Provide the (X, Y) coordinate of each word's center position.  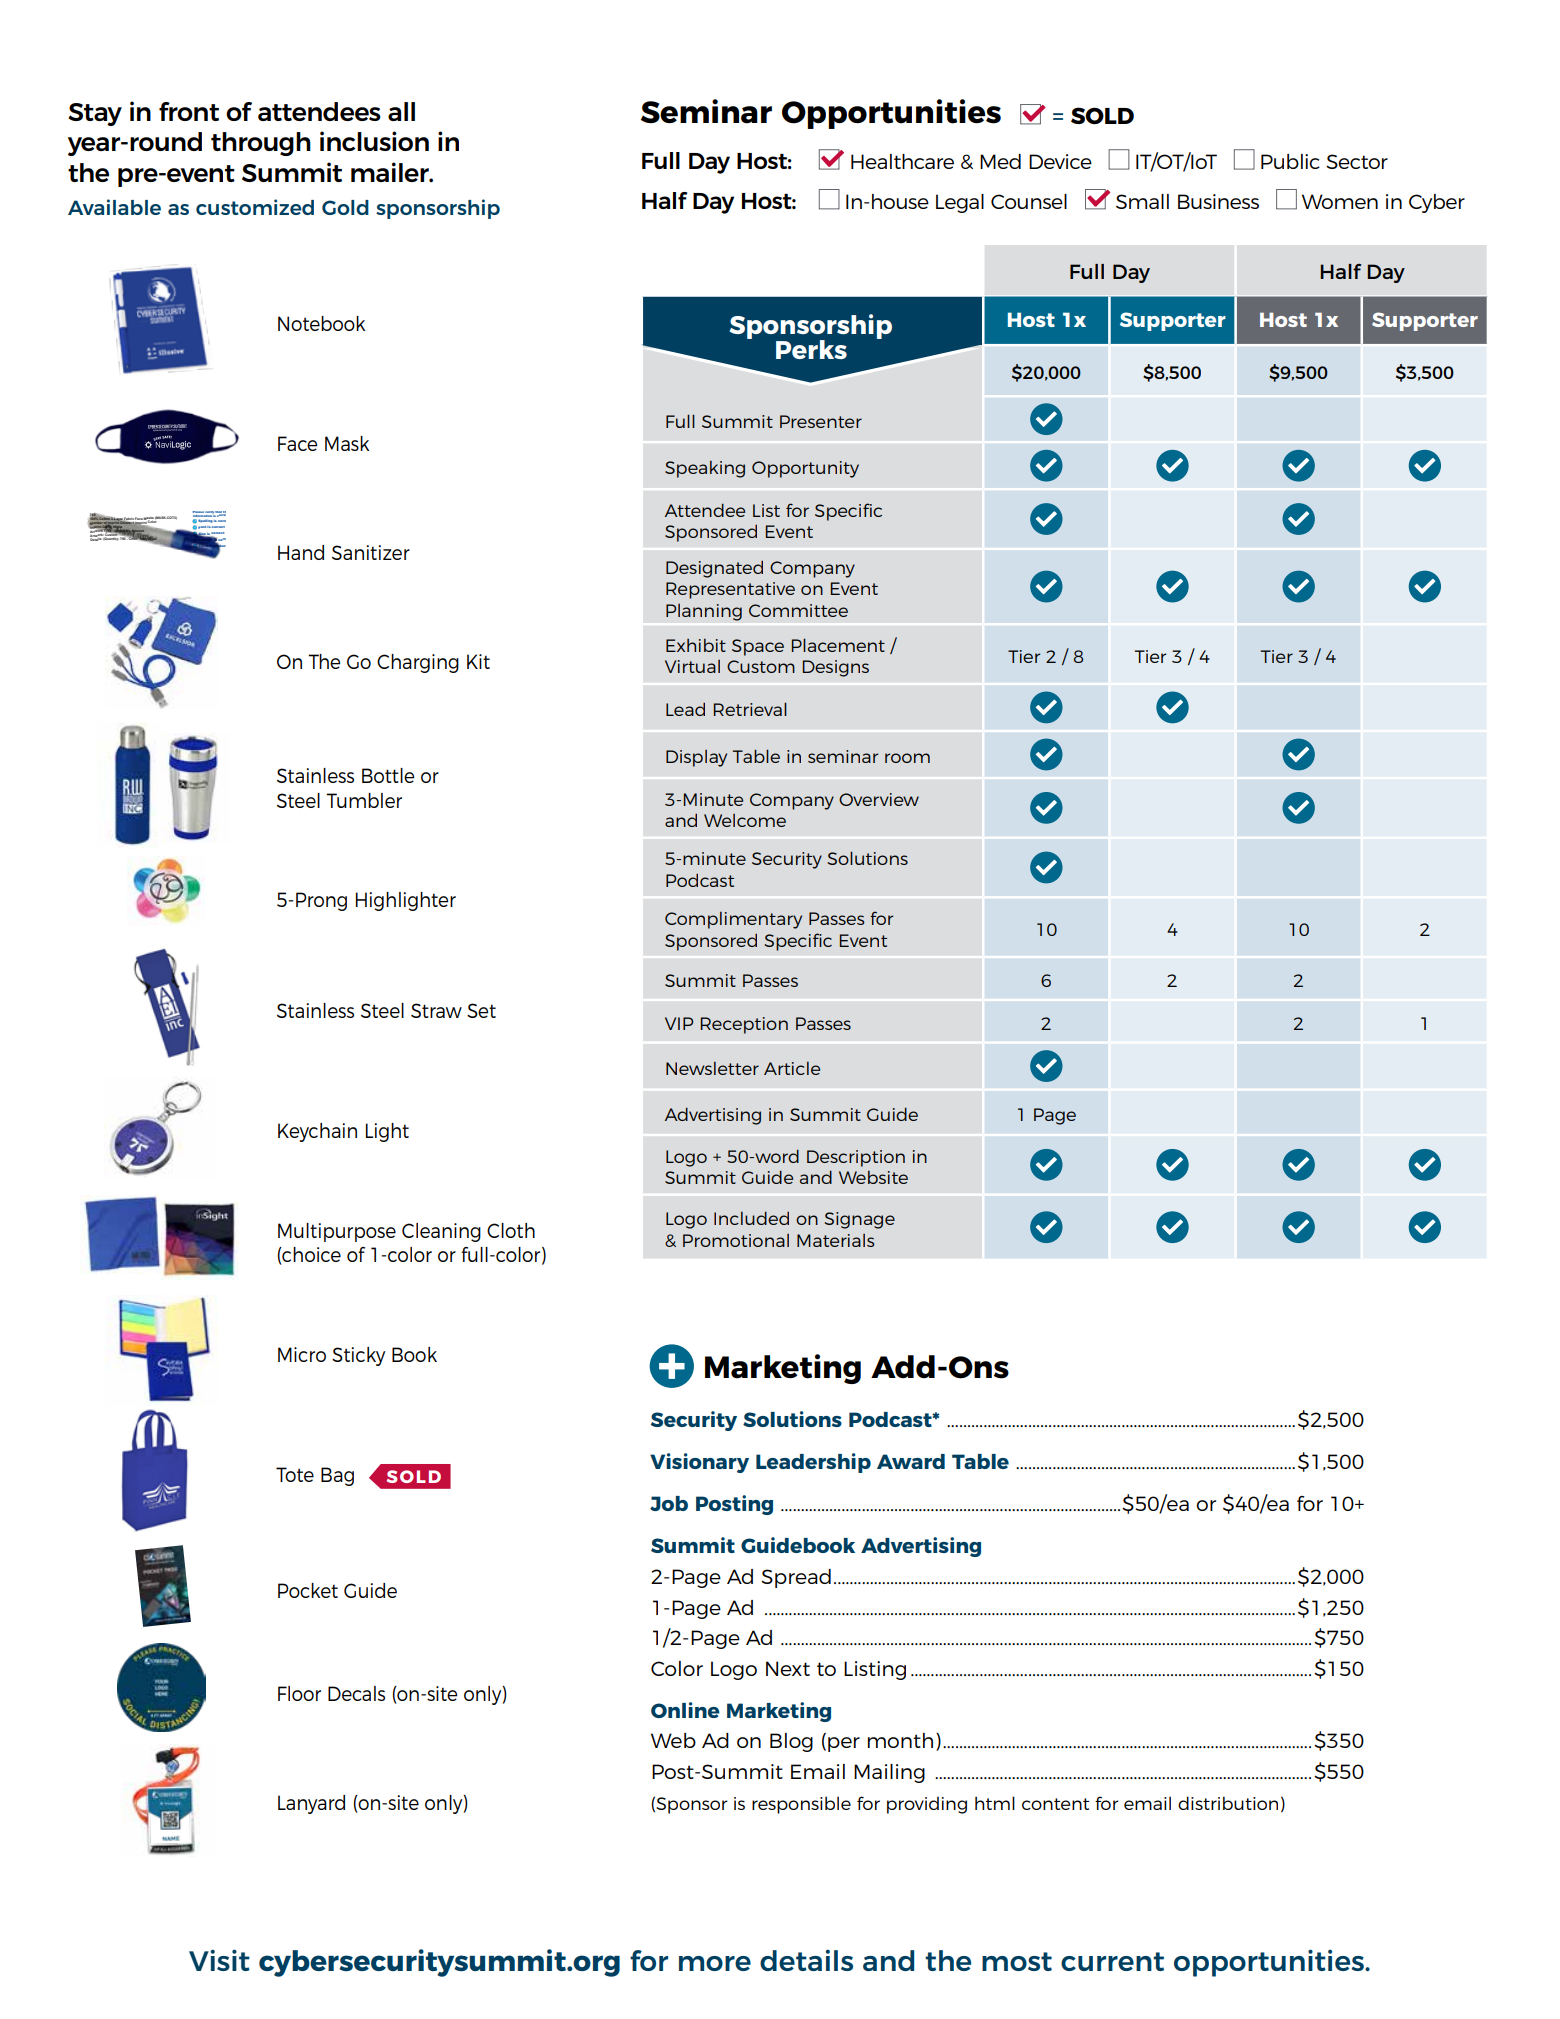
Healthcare (902, 161)
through (261, 144)
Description (856, 1158)
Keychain (317, 1132)
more (715, 1963)
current (1112, 1961)
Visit (219, 1960)
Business (1218, 201)
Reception (744, 1025)
